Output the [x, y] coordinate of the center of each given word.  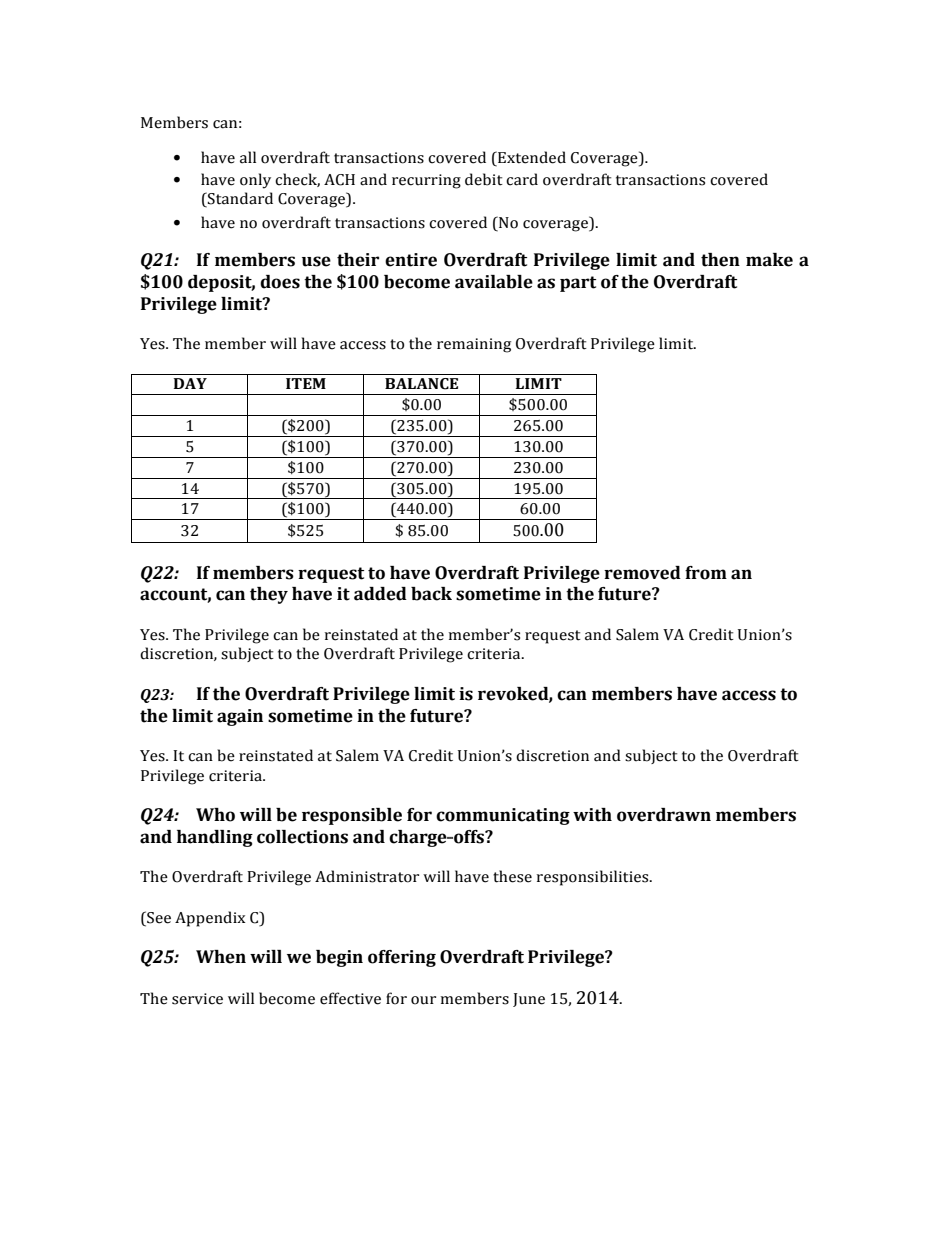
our [423, 1000]
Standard [239, 198]
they [269, 595]
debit [484, 179]
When [221, 957]
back [431, 594]
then [720, 260]
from [706, 573]
